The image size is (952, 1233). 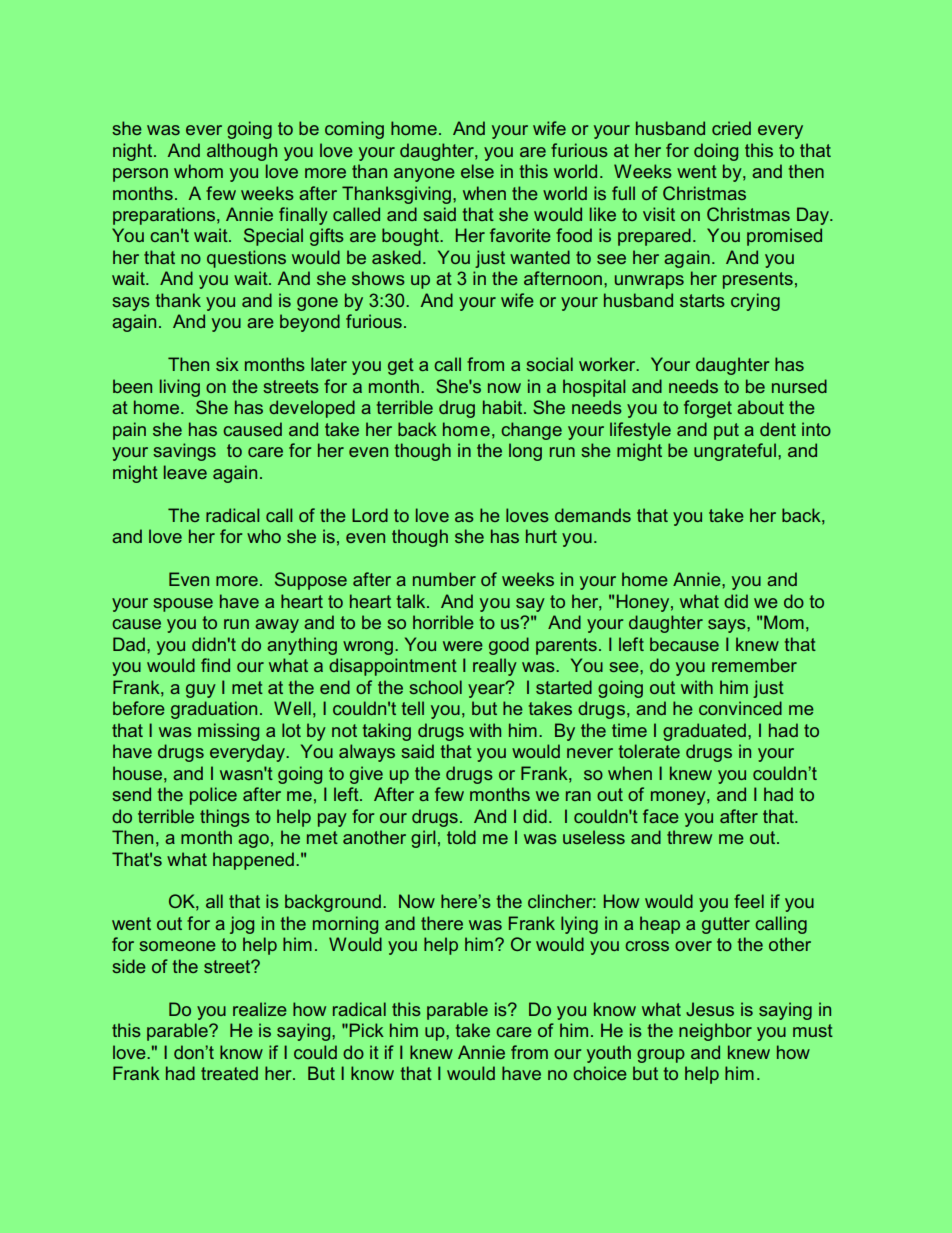 What do you see at coordinates (477, 171) in the screenshot?
I see `else` at bounding box center [477, 171].
